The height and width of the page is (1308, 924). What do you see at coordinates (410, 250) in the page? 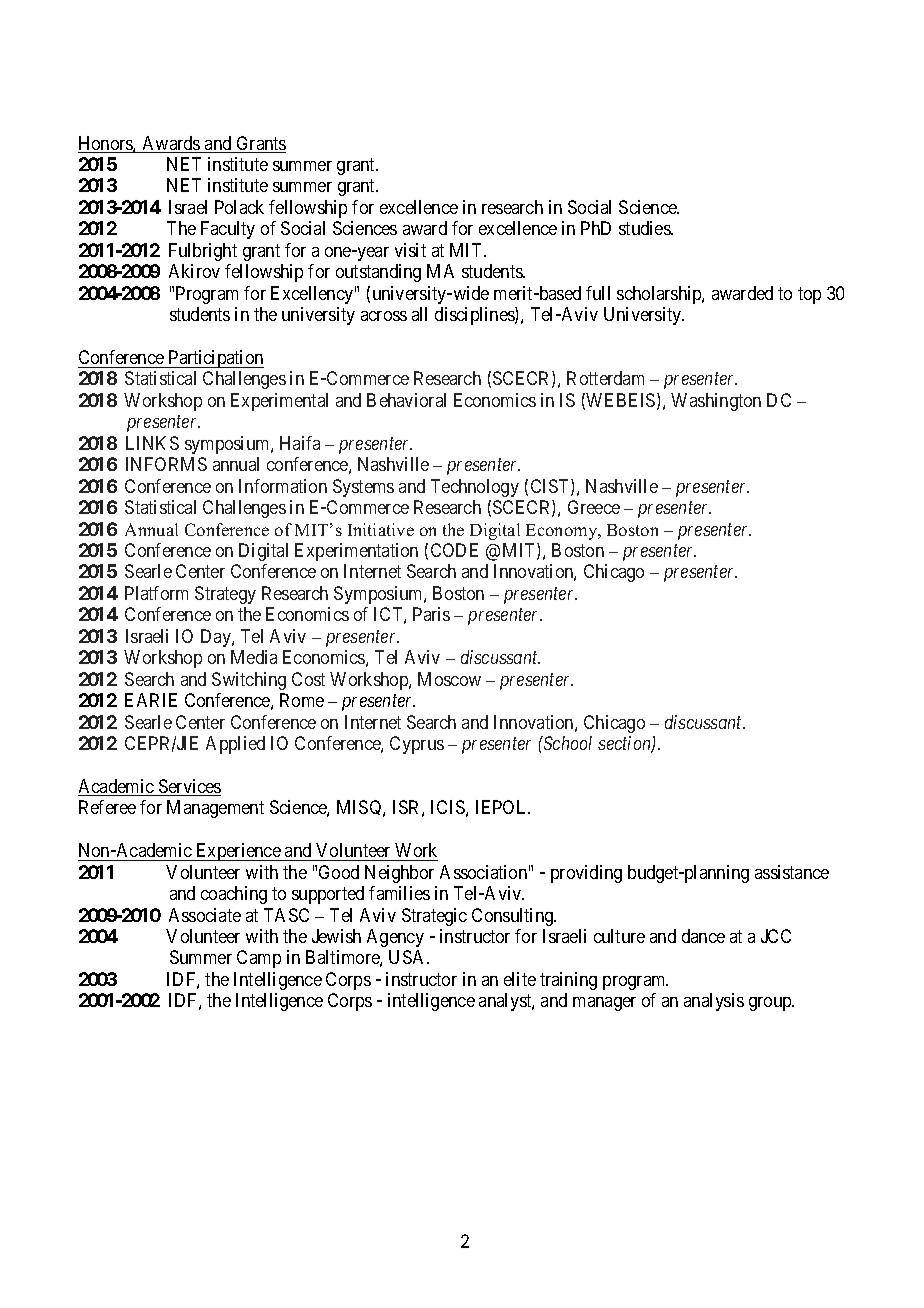
I see `visit` at bounding box center [410, 250].
